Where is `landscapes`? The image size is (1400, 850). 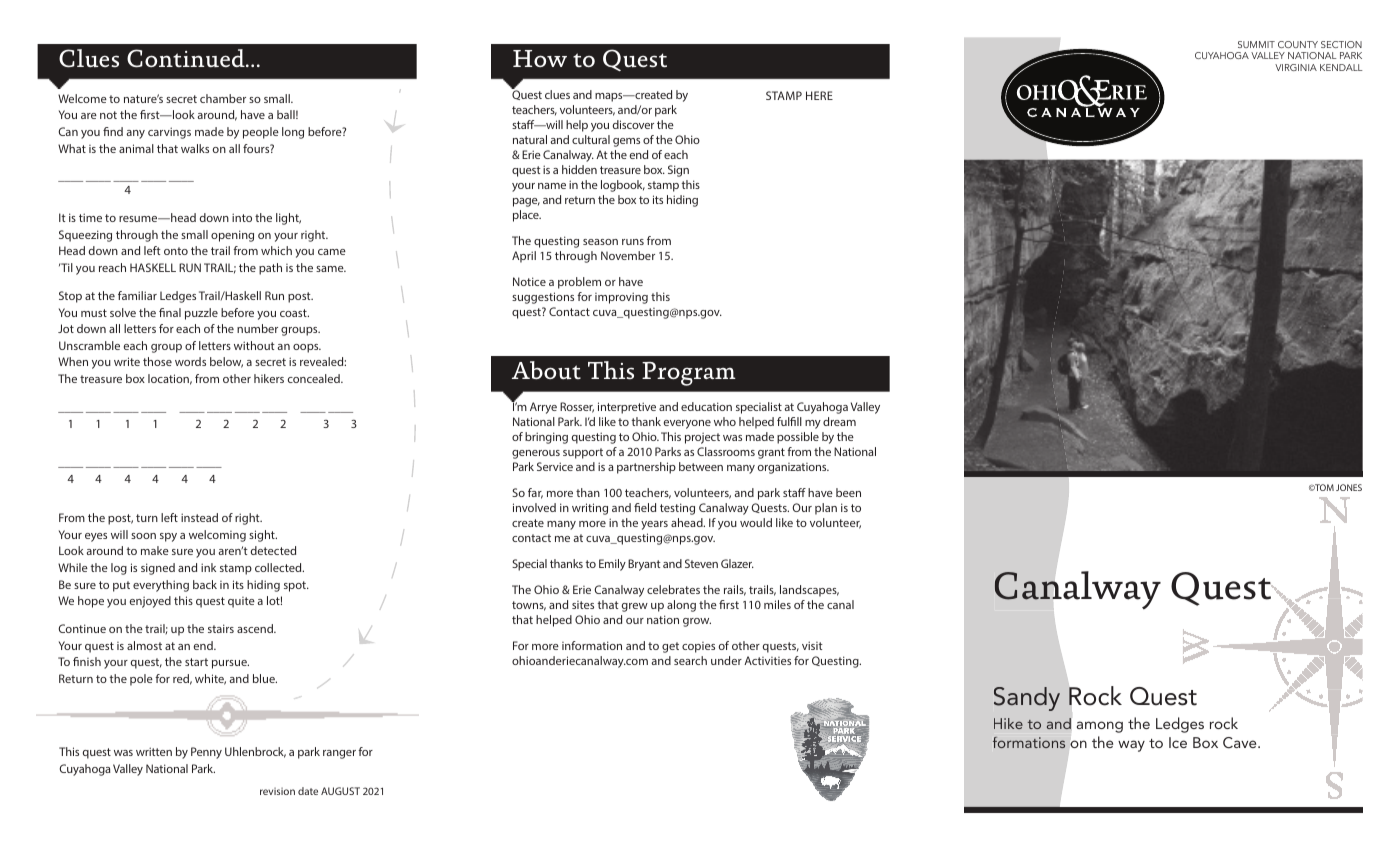 landscapes is located at coordinates (809, 591).
